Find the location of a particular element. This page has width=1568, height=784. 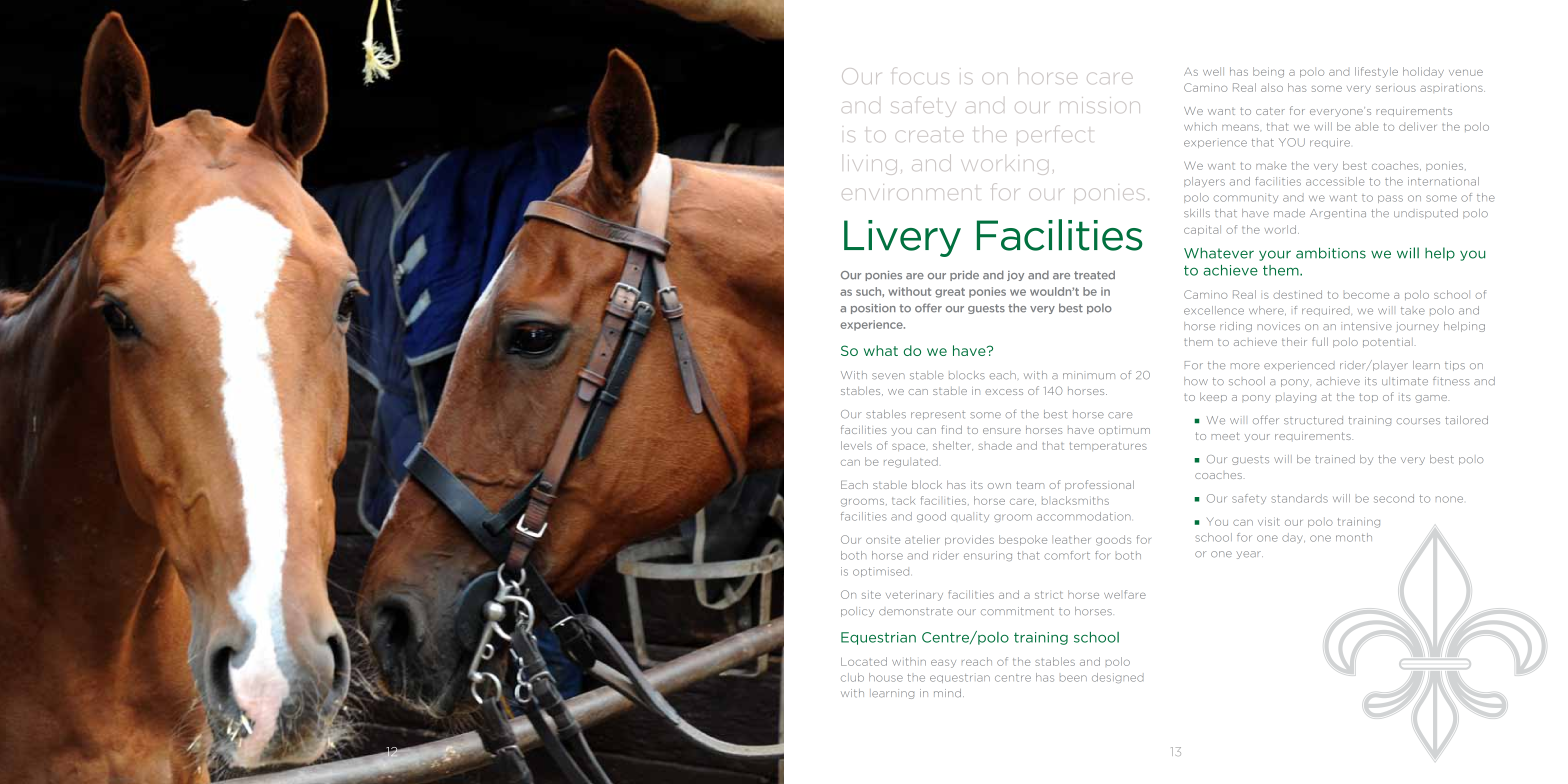

designed is located at coordinates (1118, 678).
